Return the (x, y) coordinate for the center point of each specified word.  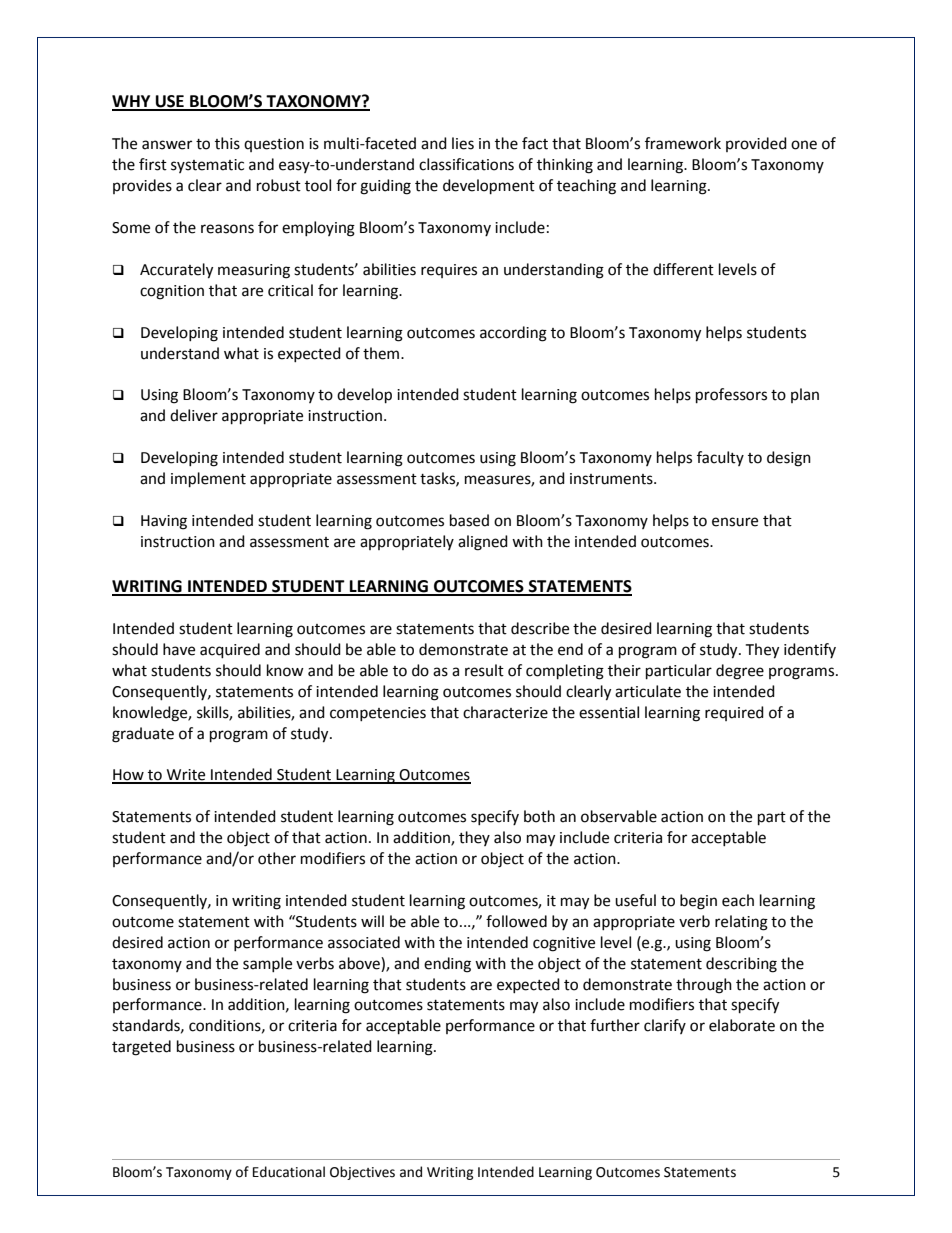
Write (186, 776)
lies (463, 143)
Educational (289, 1172)
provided (756, 144)
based (469, 520)
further (615, 1025)
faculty (720, 458)
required (734, 713)
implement (208, 480)
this (227, 143)
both (539, 816)
